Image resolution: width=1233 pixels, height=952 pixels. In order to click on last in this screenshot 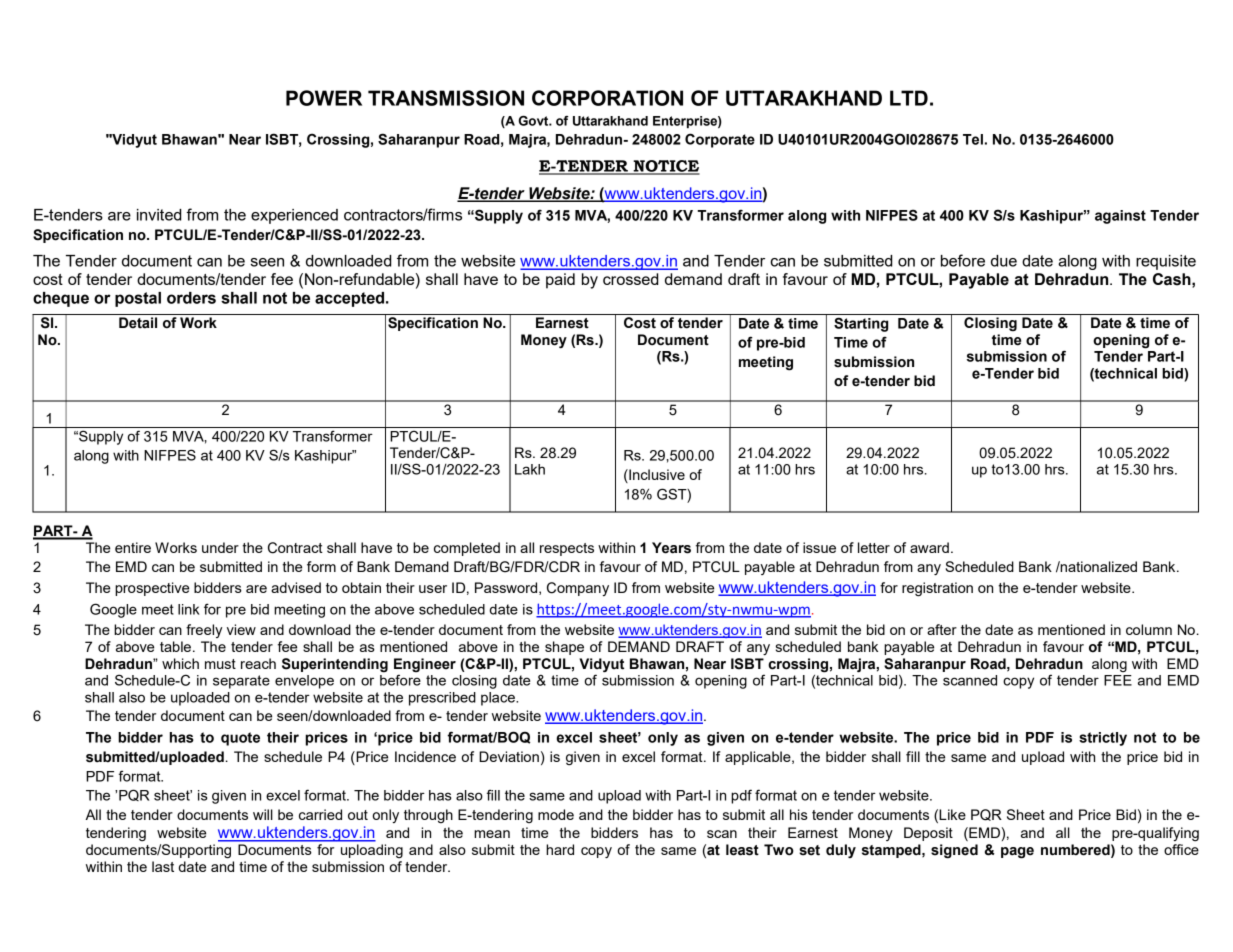, I will do `click(163, 866)`.
